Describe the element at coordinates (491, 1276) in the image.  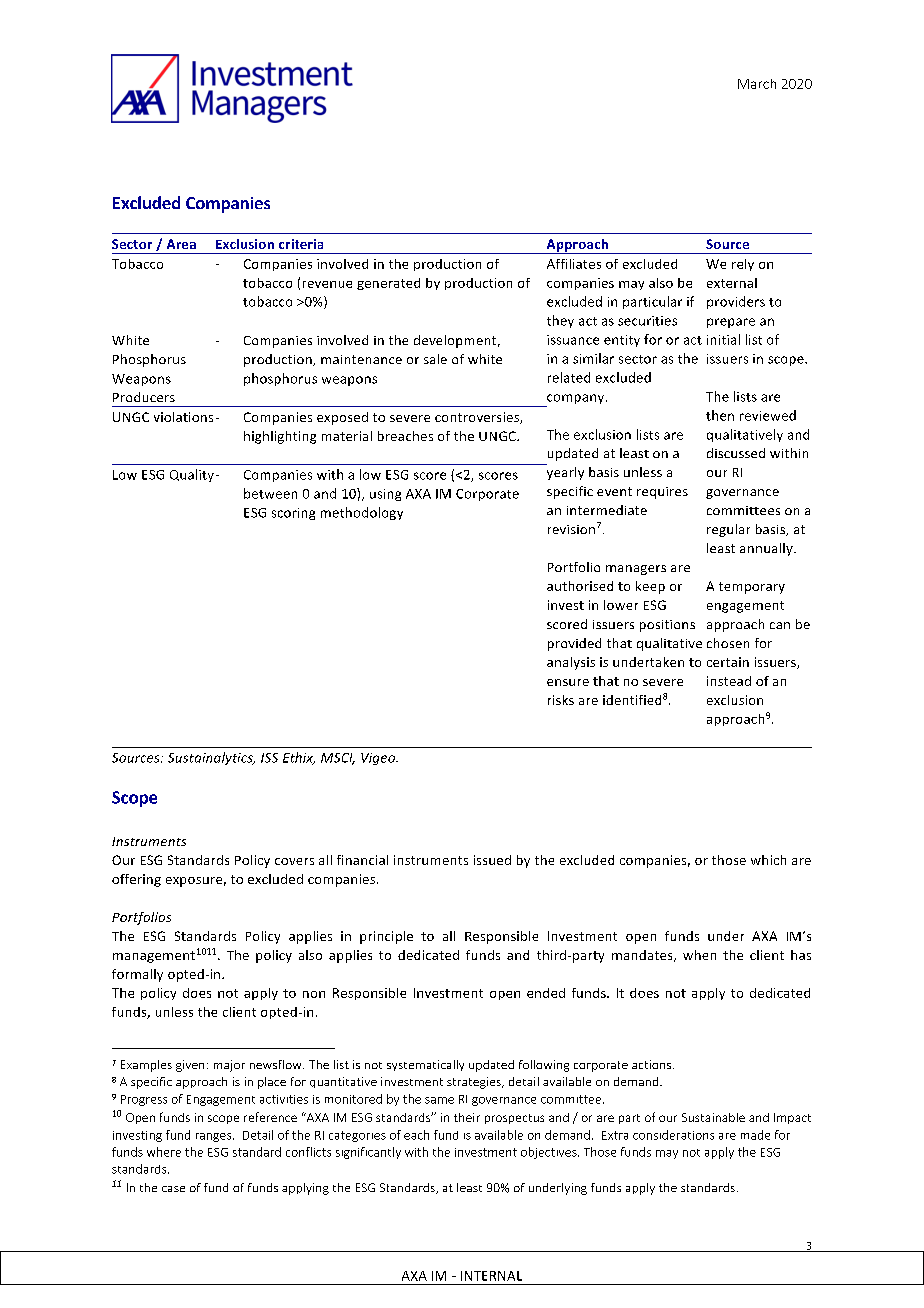
I see `INTERNAL` at that location.
